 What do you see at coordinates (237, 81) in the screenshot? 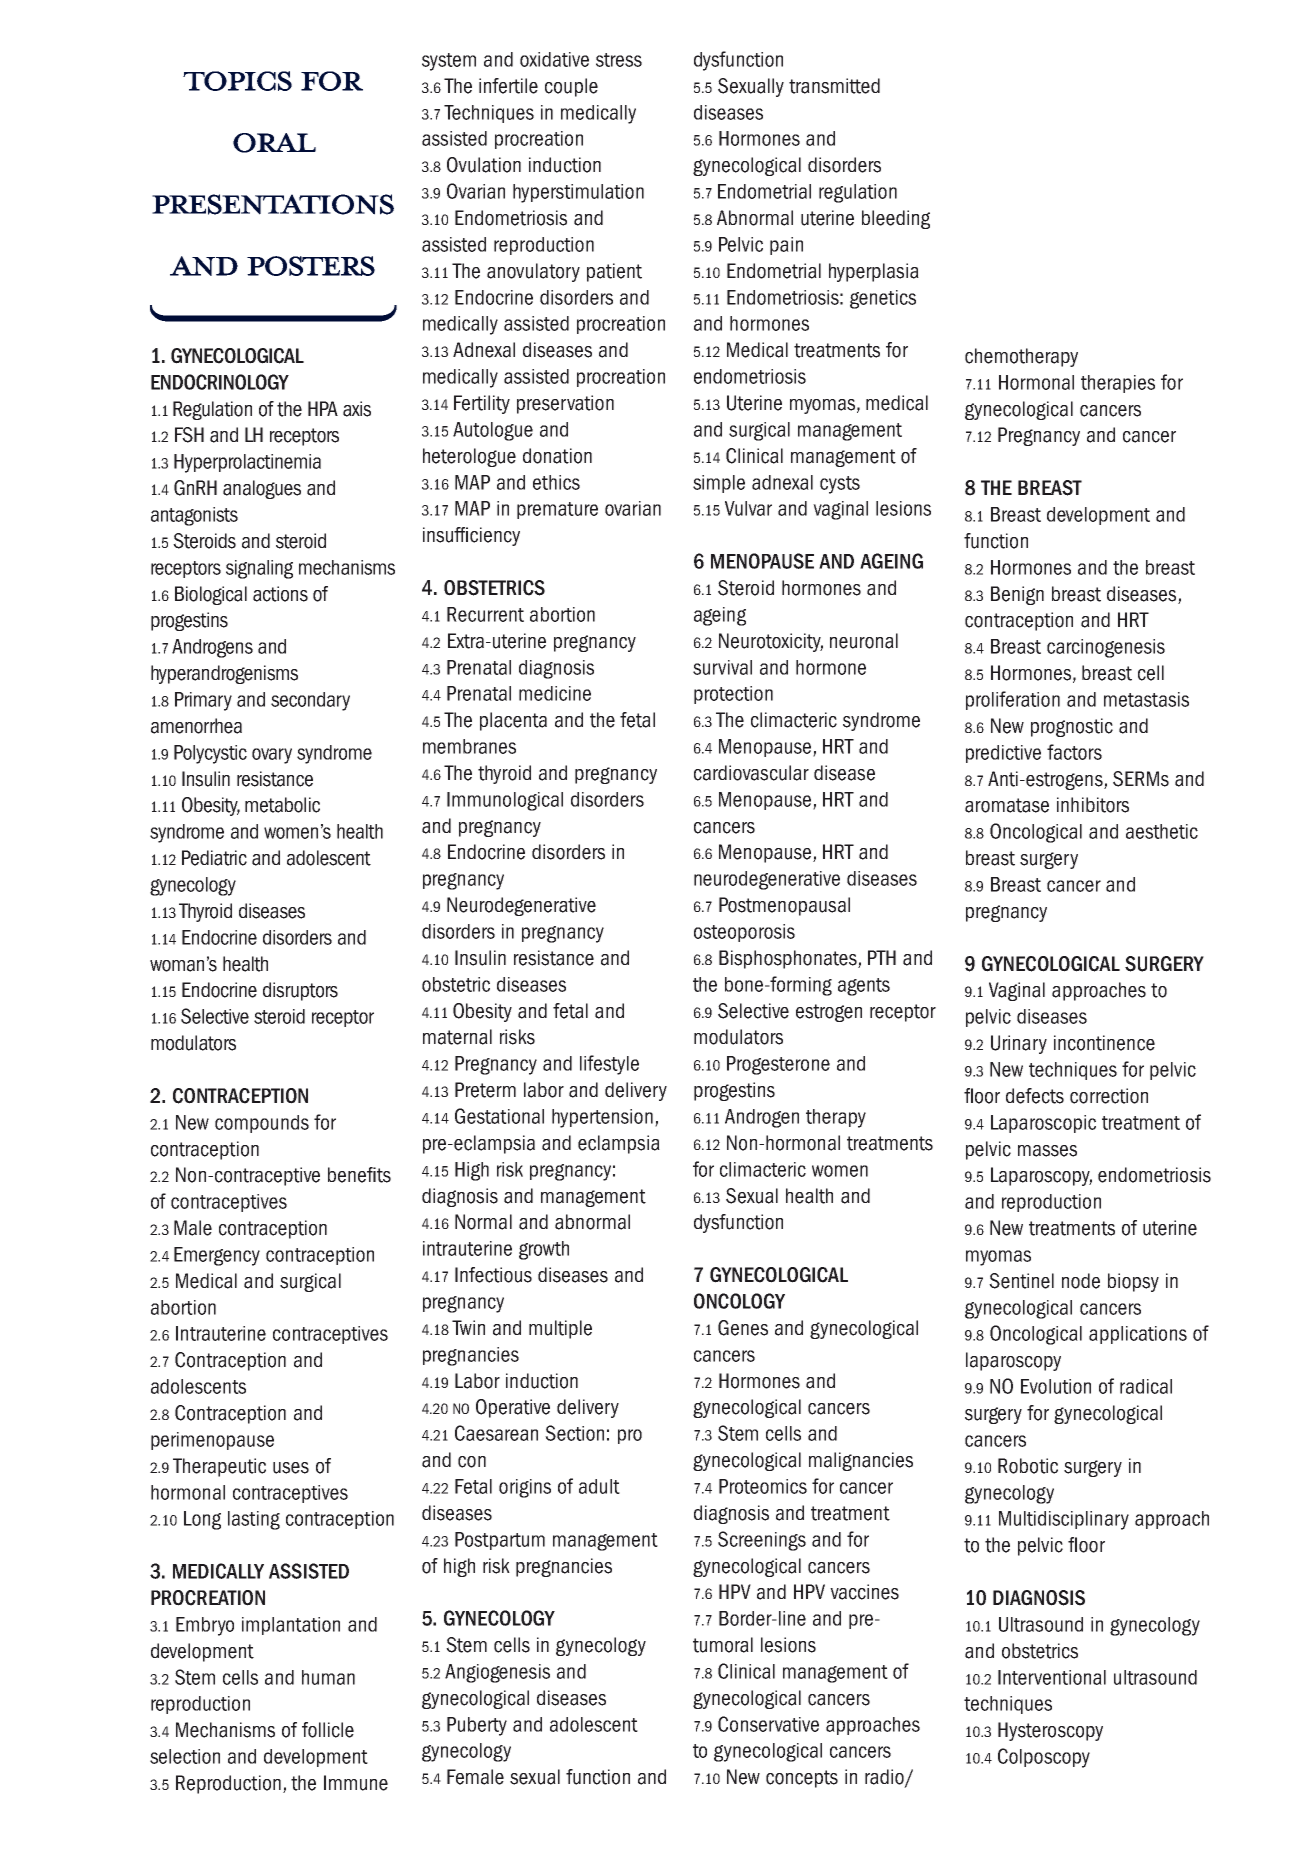
I see `topics` at bounding box center [237, 81].
